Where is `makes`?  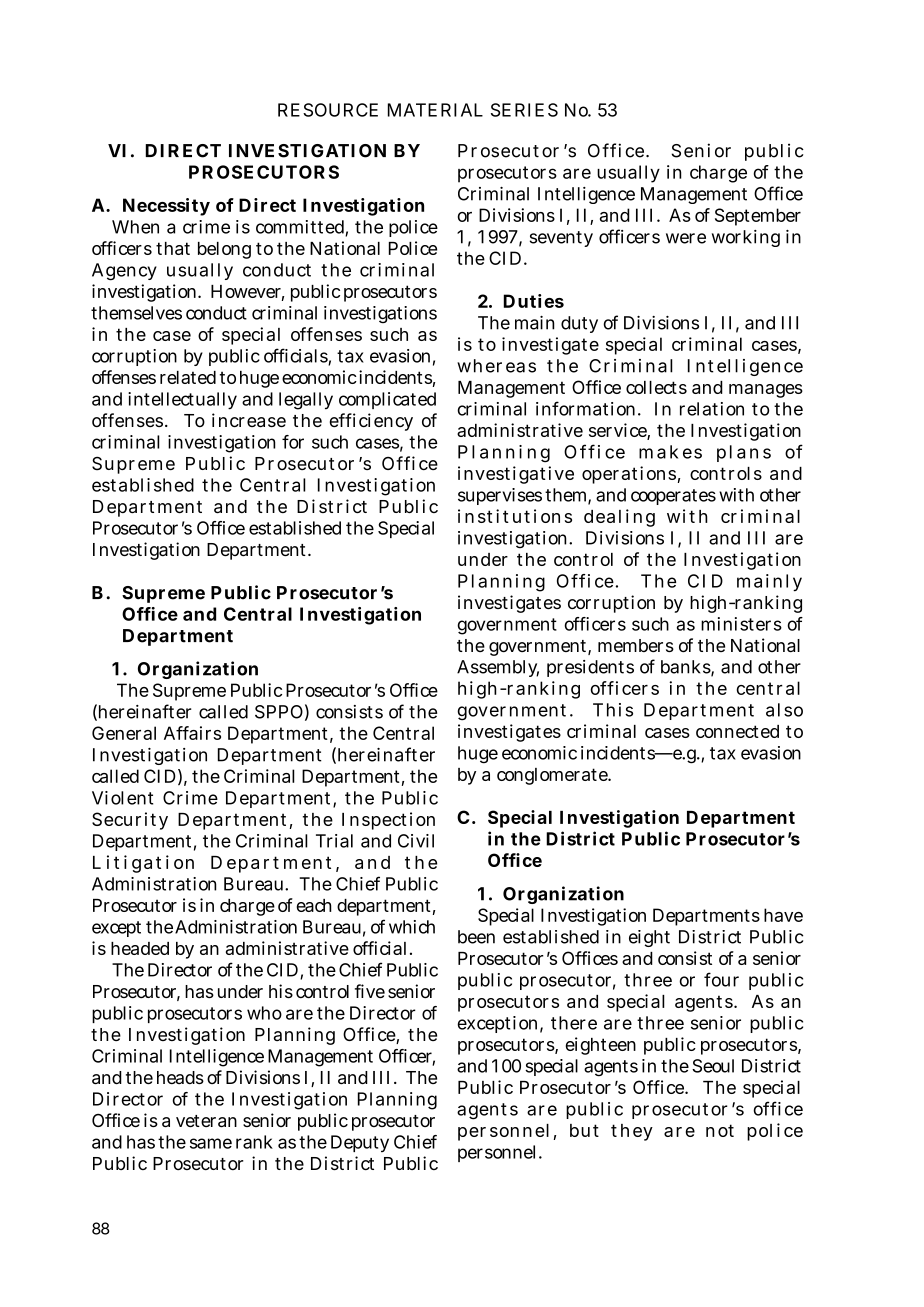
makes is located at coordinates (670, 452).
